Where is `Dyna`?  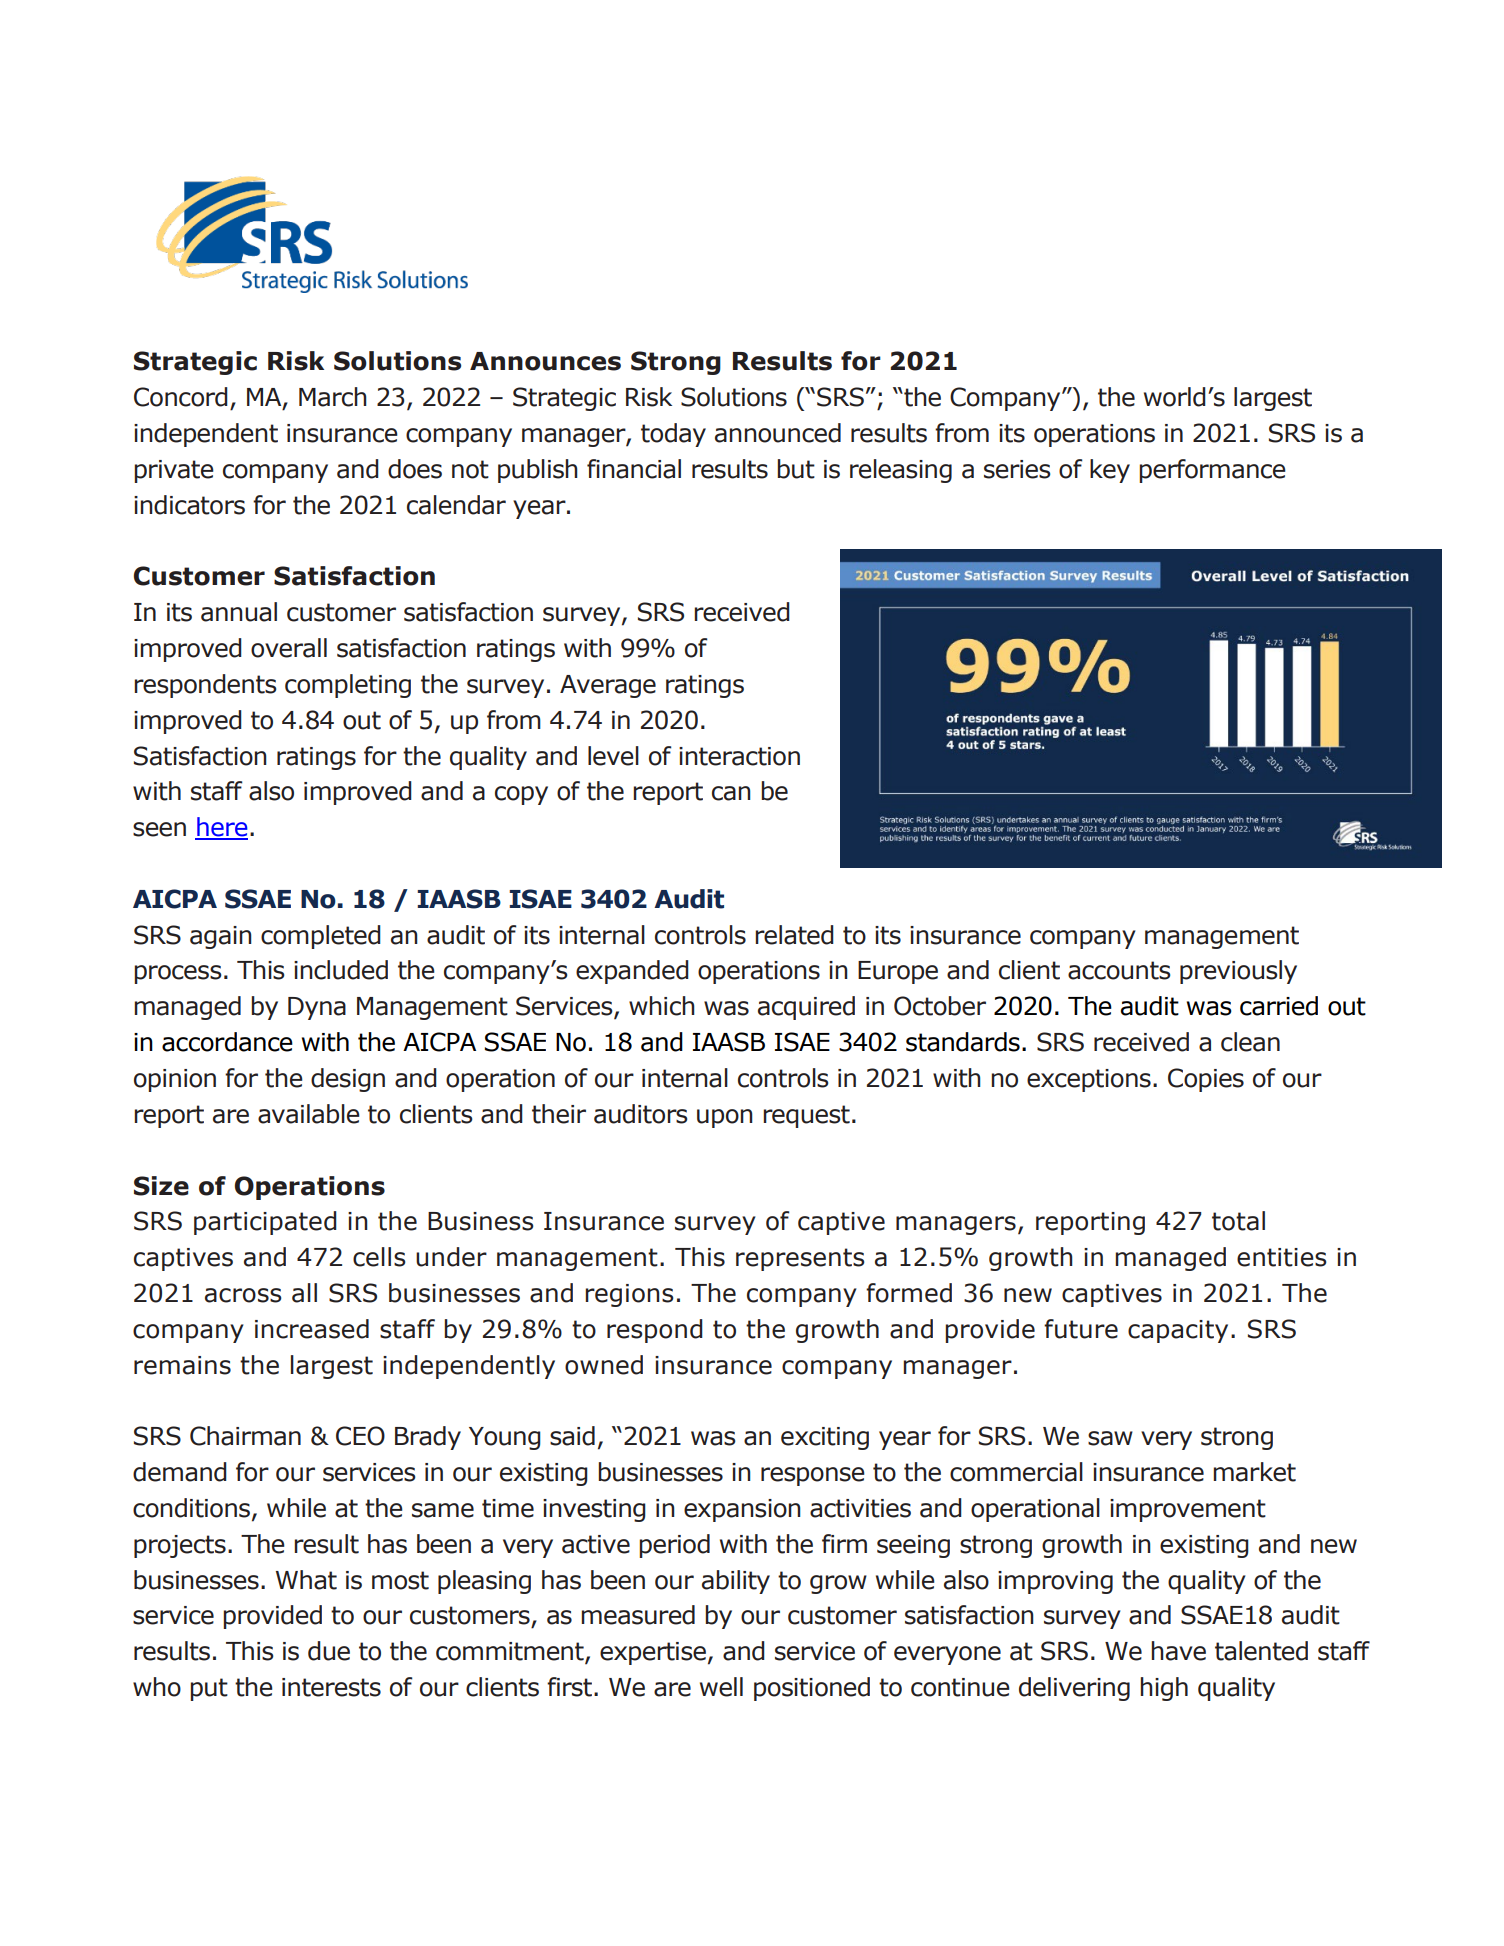
Dyna is located at coordinates (317, 1008).
